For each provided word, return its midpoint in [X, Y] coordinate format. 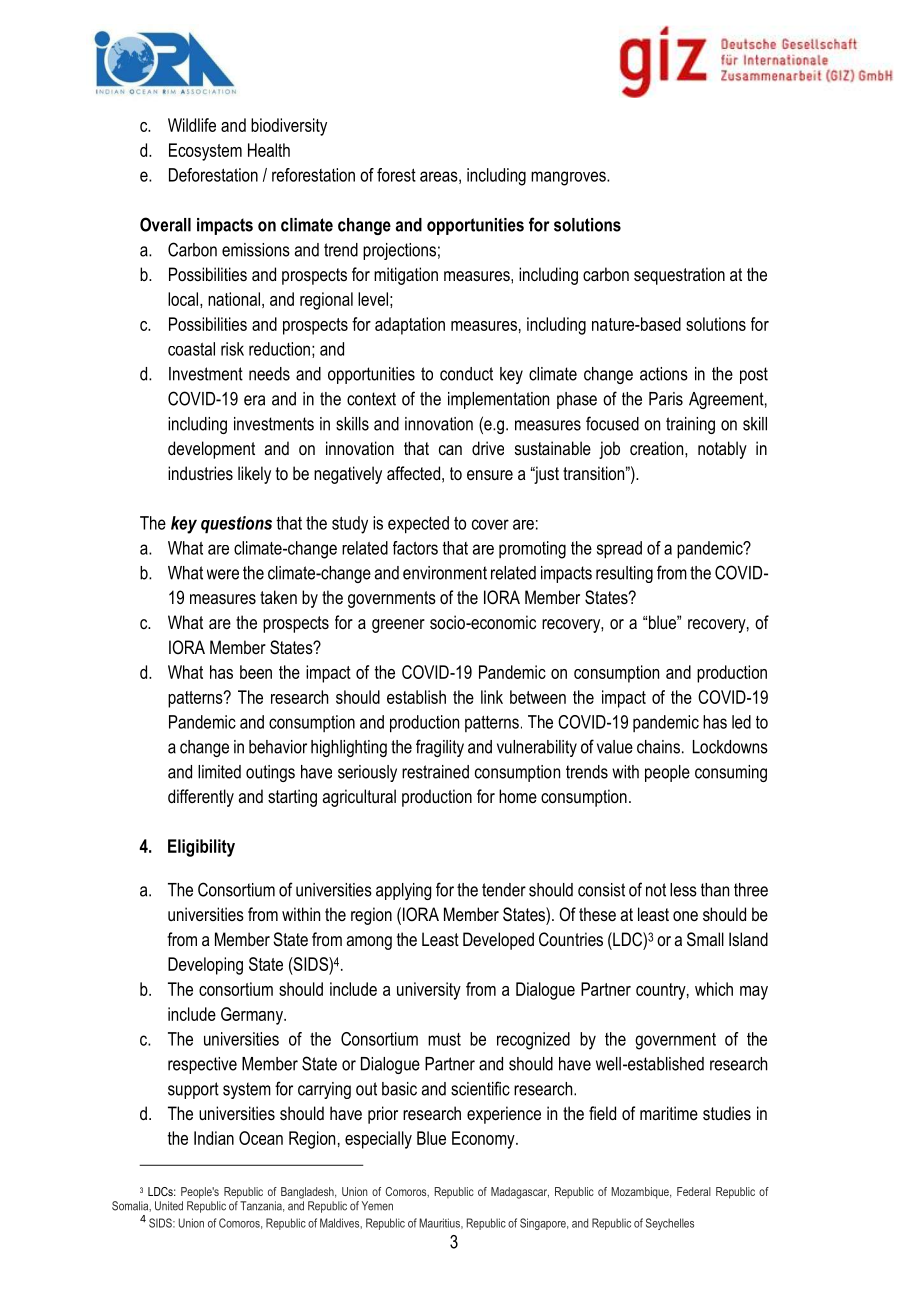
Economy [484, 1140]
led [741, 722]
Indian [214, 1138]
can [450, 450]
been [256, 672]
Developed [498, 941]
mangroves [569, 178]
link [492, 697]
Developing [205, 966]
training [690, 425]
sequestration [679, 276]
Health [269, 150]
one [685, 916]
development [211, 450]
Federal [694, 1191]
